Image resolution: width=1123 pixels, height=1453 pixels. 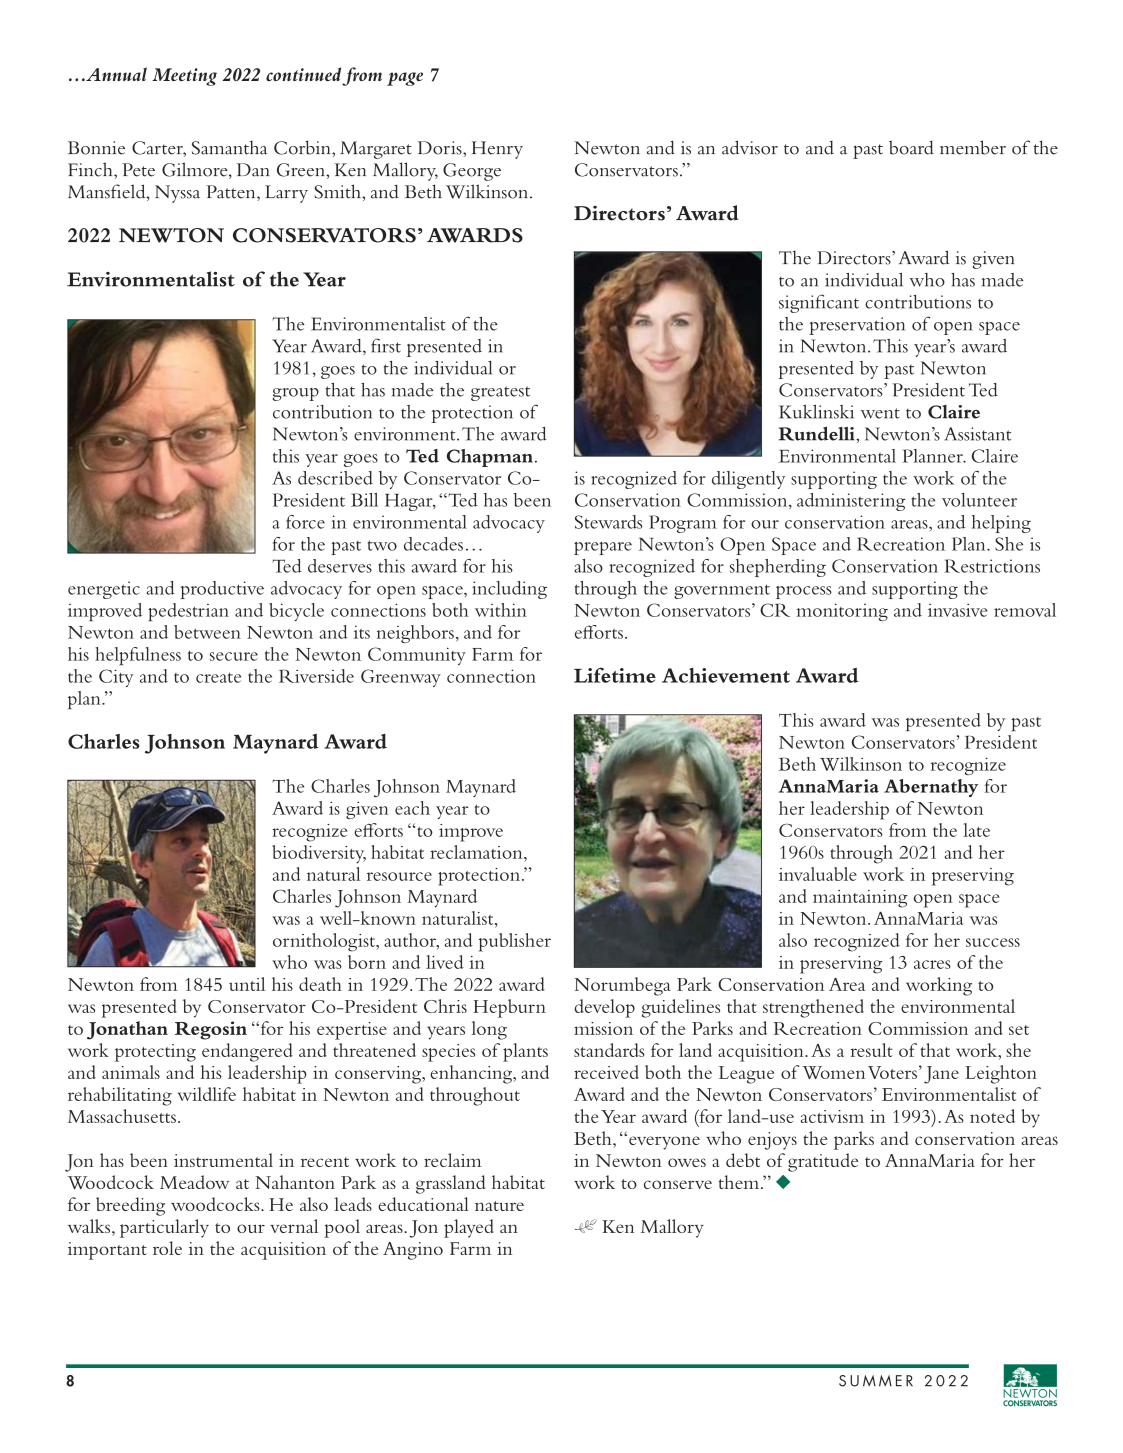 What do you see at coordinates (911, 147) in the document?
I see `board` at bounding box center [911, 147].
